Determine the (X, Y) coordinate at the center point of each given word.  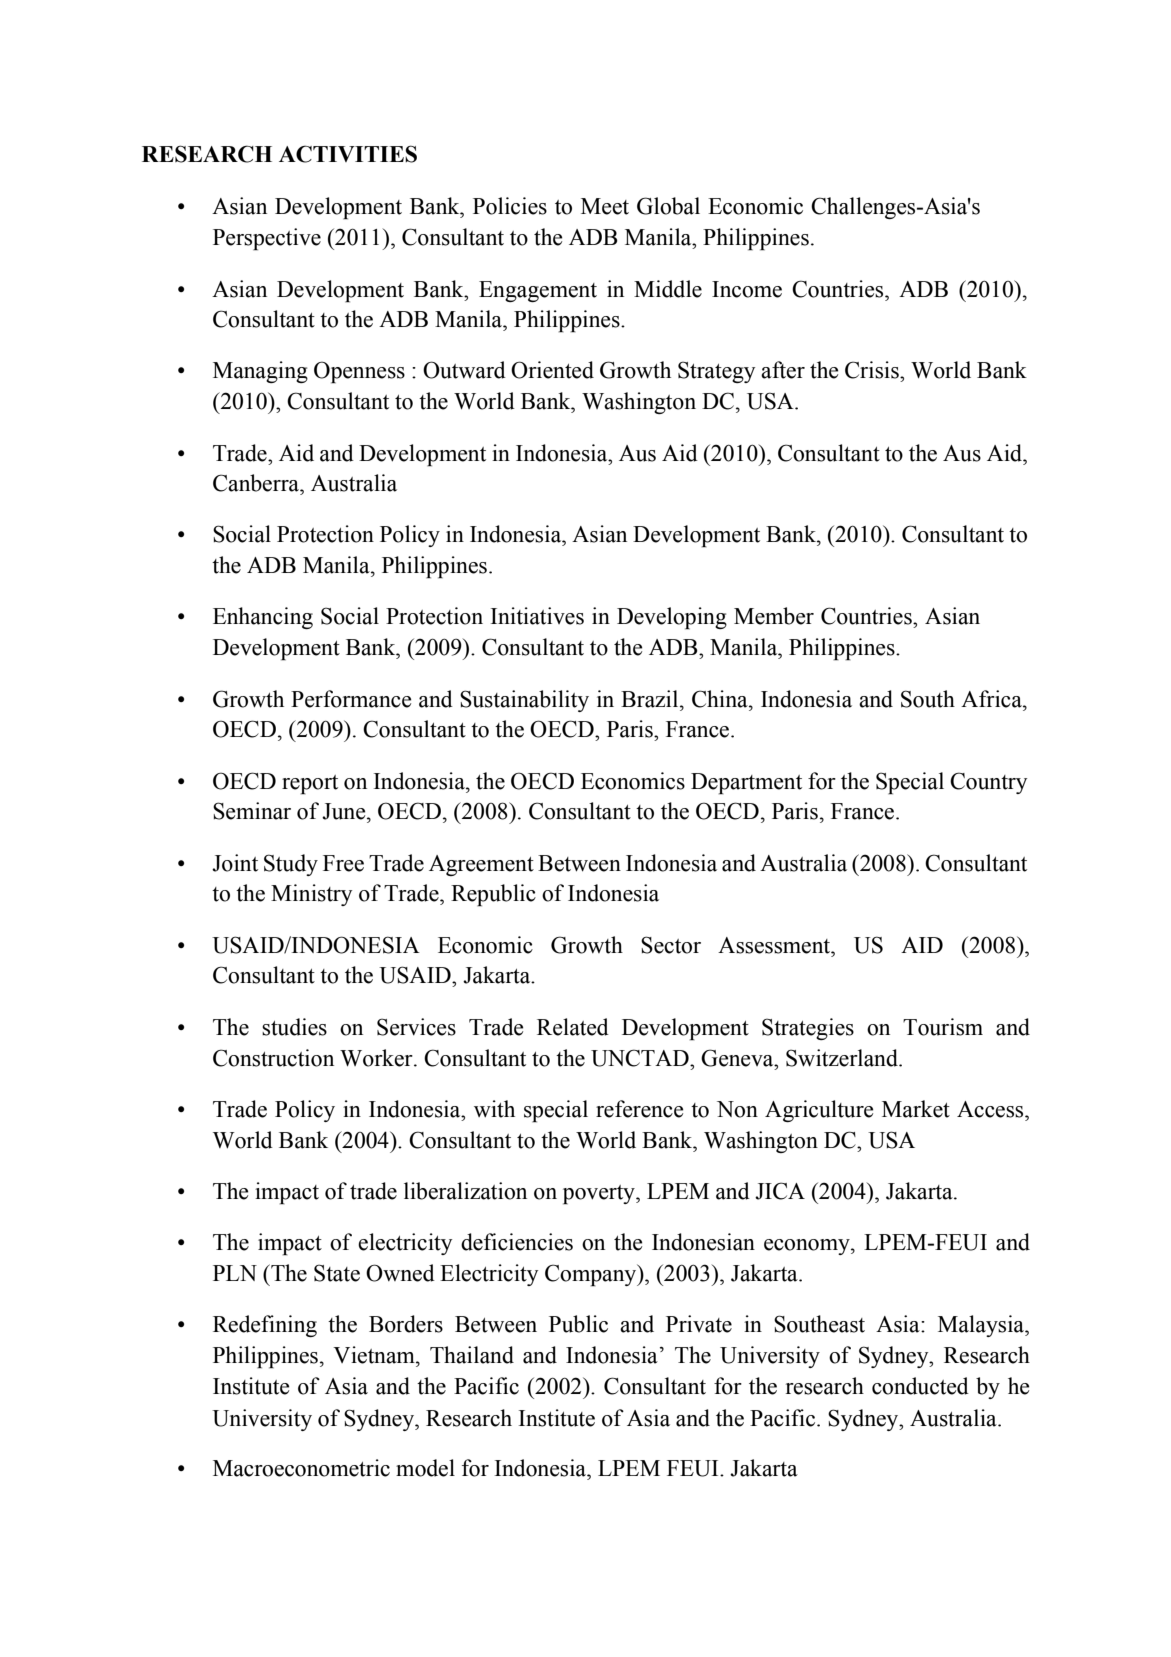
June (345, 811)
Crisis (873, 370)
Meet (605, 206)
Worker (377, 1058)
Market (916, 1109)
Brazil (651, 699)
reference (639, 1109)
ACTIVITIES (348, 154)
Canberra (257, 483)
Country (988, 783)
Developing (672, 618)
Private (699, 1324)
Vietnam (375, 1355)
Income (747, 289)
